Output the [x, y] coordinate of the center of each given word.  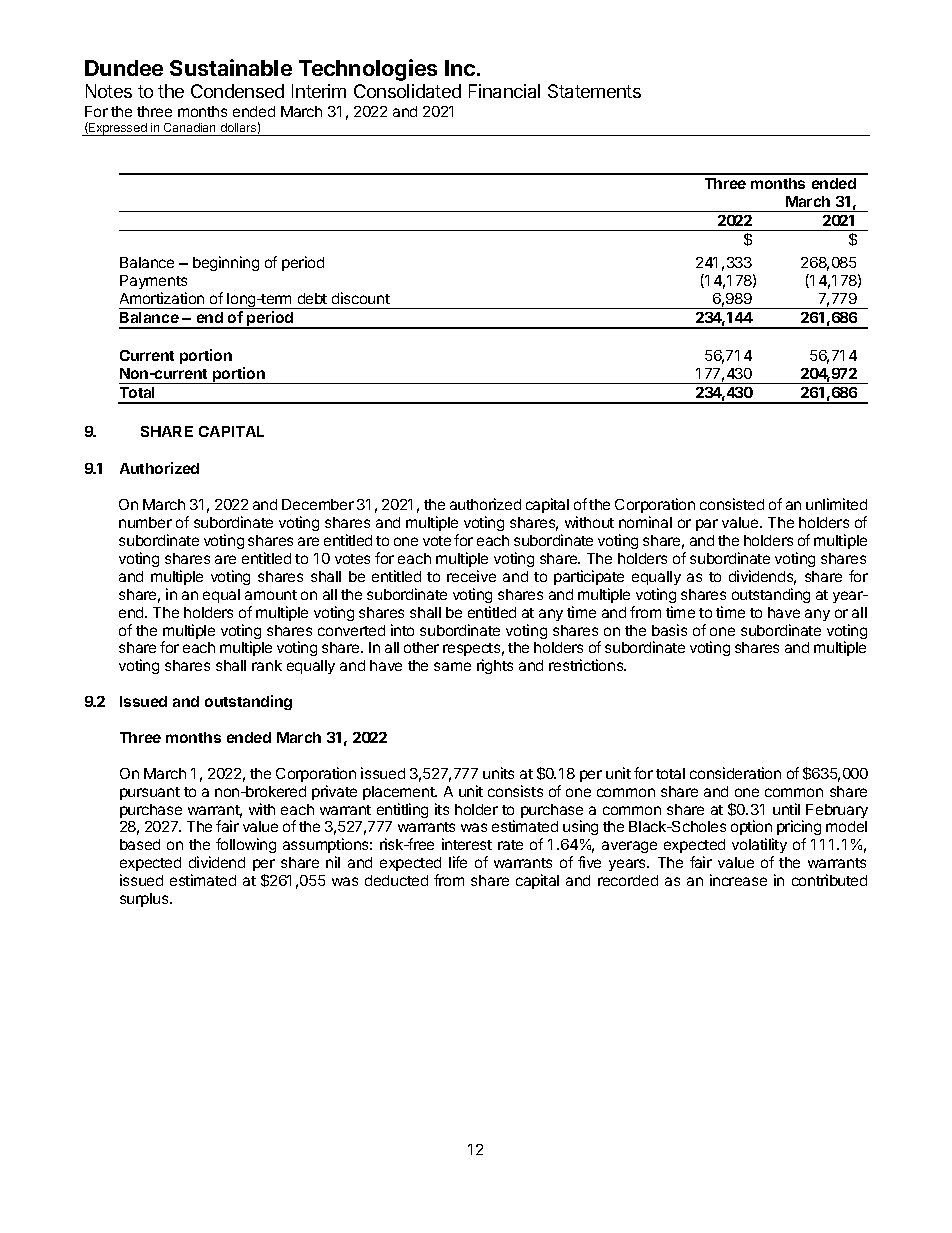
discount [361, 298]
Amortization [162, 298]
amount [271, 595]
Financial [504, 91]
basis [669, 630]
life [458, 862]
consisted [732, 504]
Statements [594, 91]
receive [471, 576]
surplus [145, 900]
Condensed [237, 91]
